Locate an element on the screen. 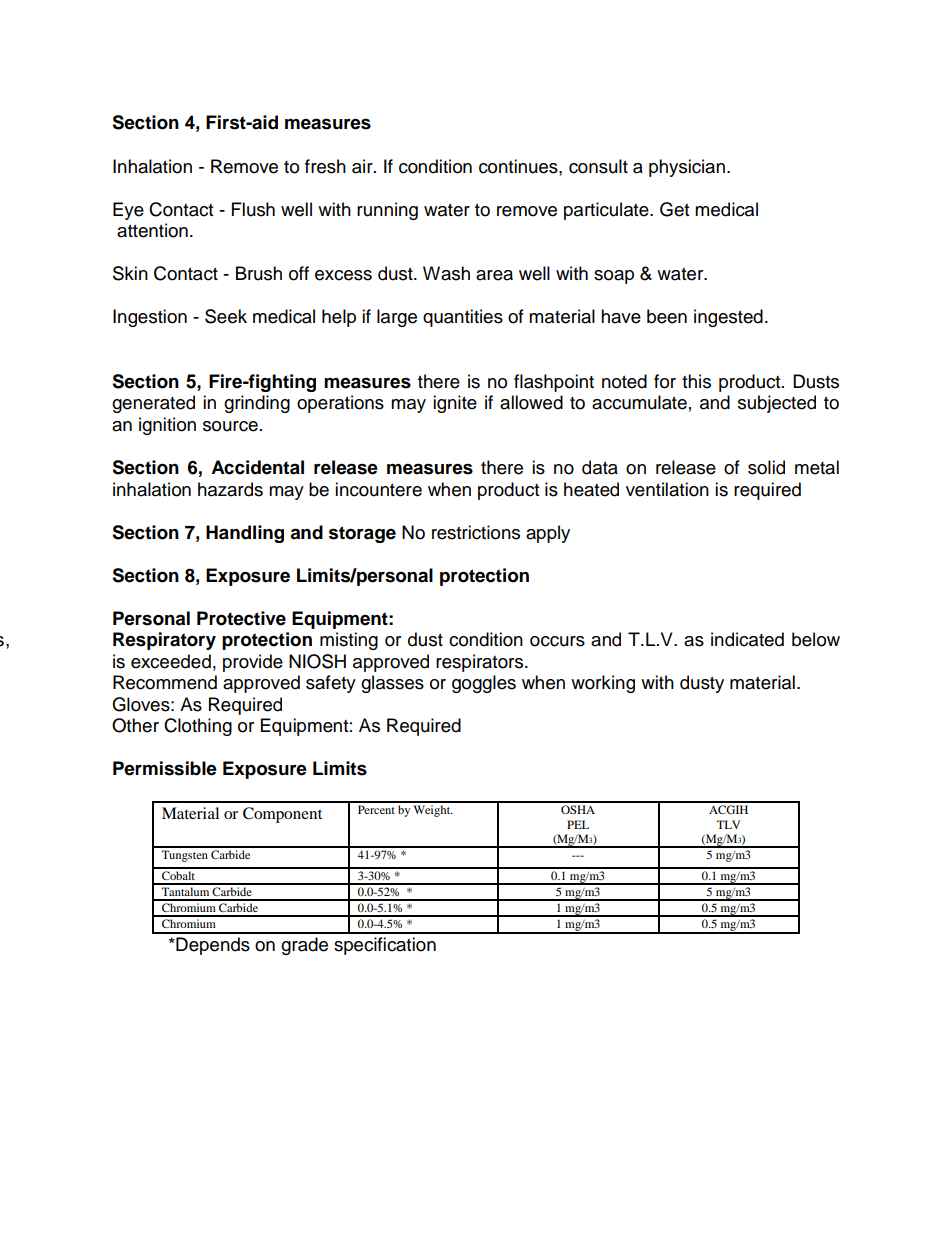 This screenshot has height=1233, width=952. Seek is located at coordinates (226, 316).
